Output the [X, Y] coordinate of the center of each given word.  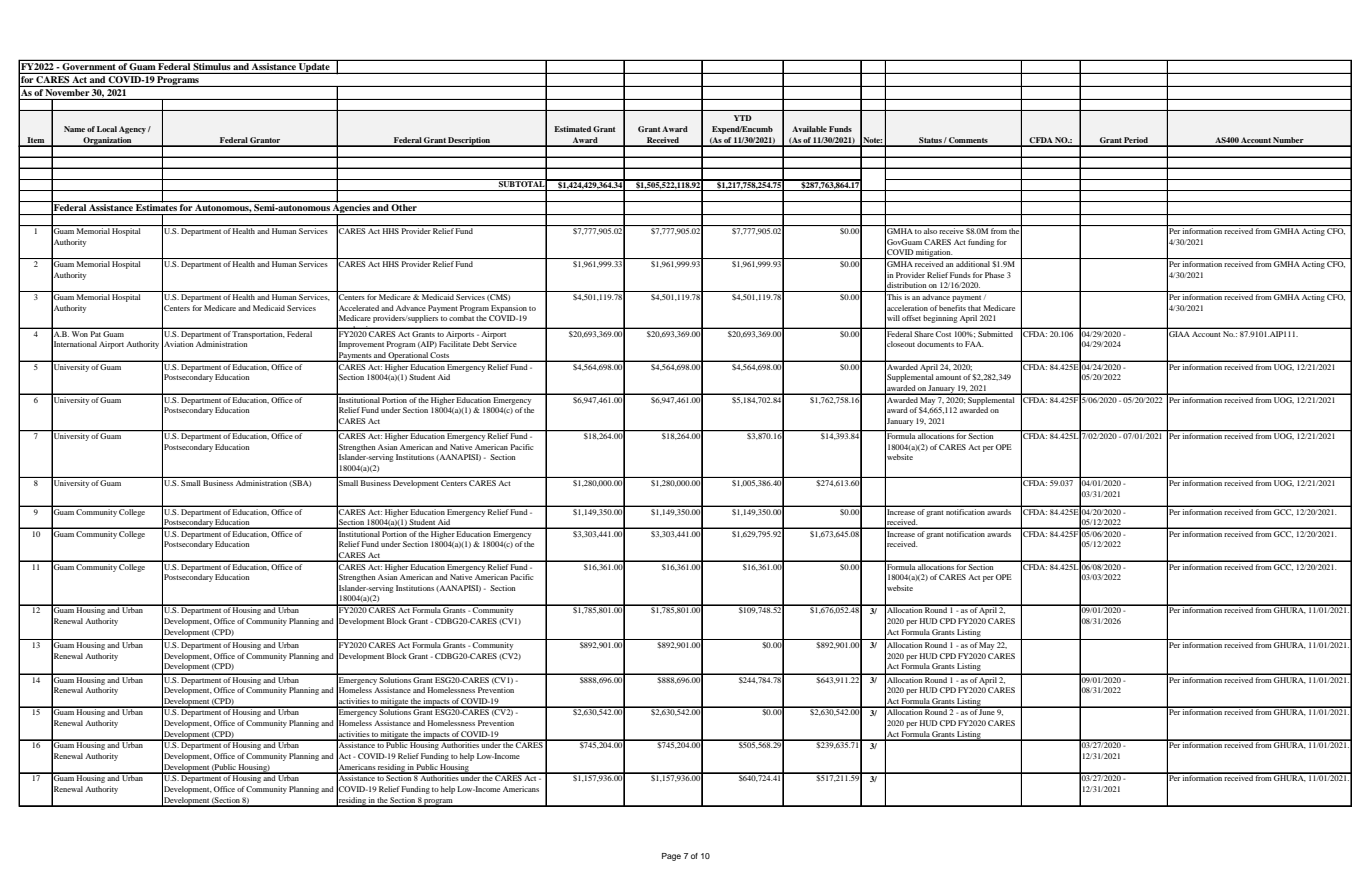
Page [671, 857]
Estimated [572, 129]
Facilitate [454, 344]
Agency [132, 130]
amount [948, 377]
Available [809, 129]
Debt [481, 344]
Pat [96, 334]
